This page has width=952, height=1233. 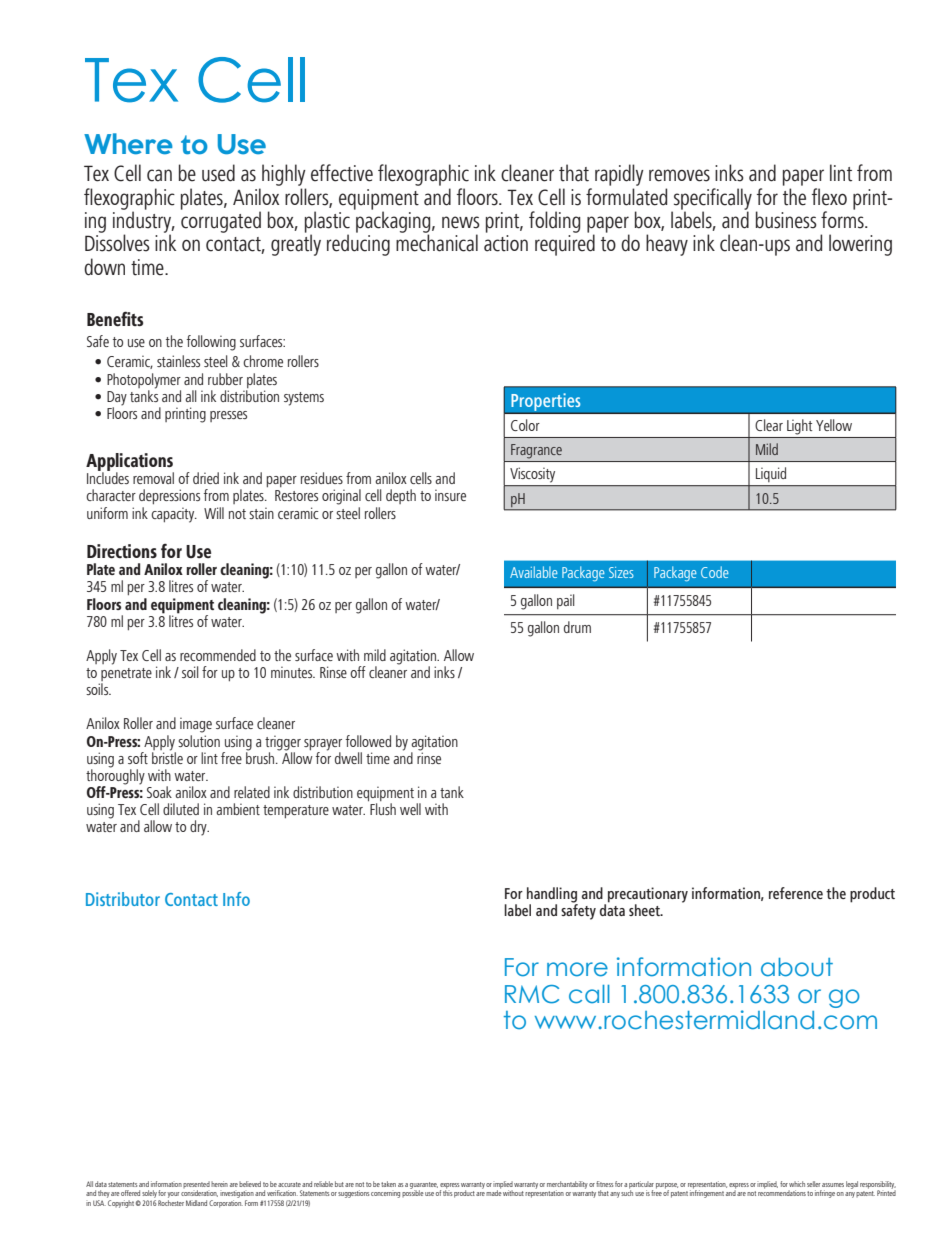 What do you see at coordinates (494, 1192) in the page?
I see `made` at bounding box center [494, 1192].
